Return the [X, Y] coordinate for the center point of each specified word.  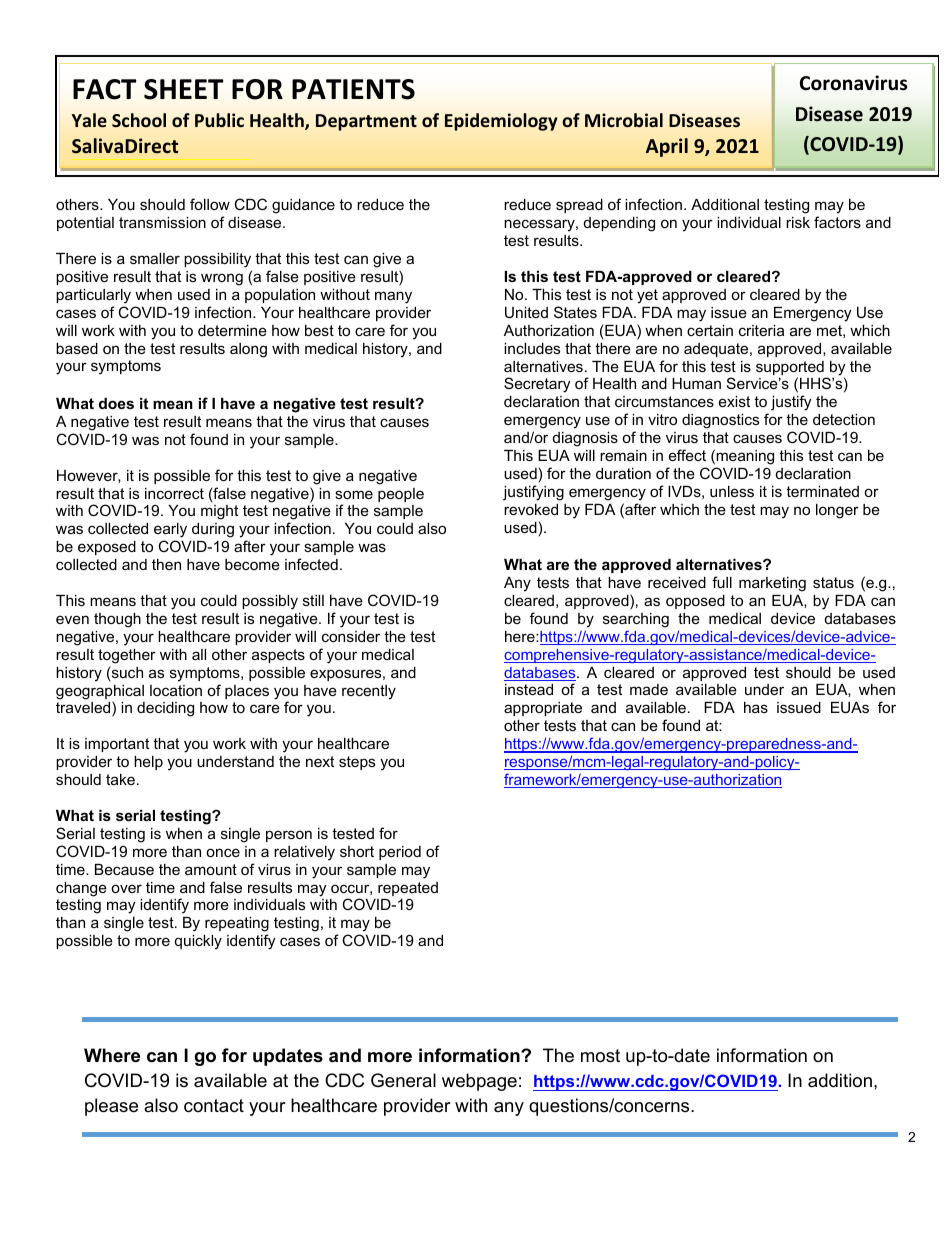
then [166, 564]
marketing [772, 584]
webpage [479, 1082]
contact [214, 1106]
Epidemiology [501, 122]
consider [351, 636]
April [667, 147]
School [139, 120]
